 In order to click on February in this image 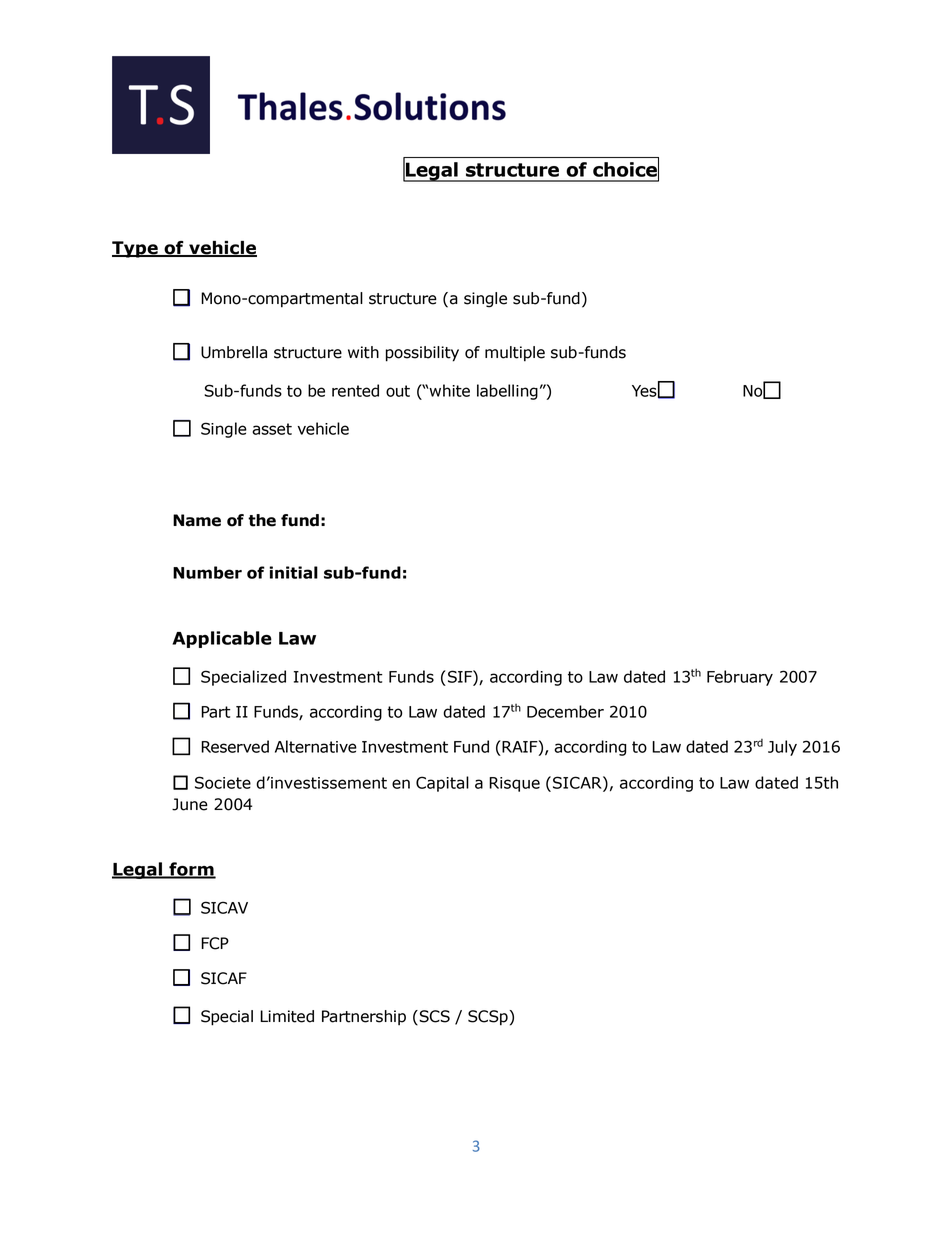, I will do `click(740, 678)`.
